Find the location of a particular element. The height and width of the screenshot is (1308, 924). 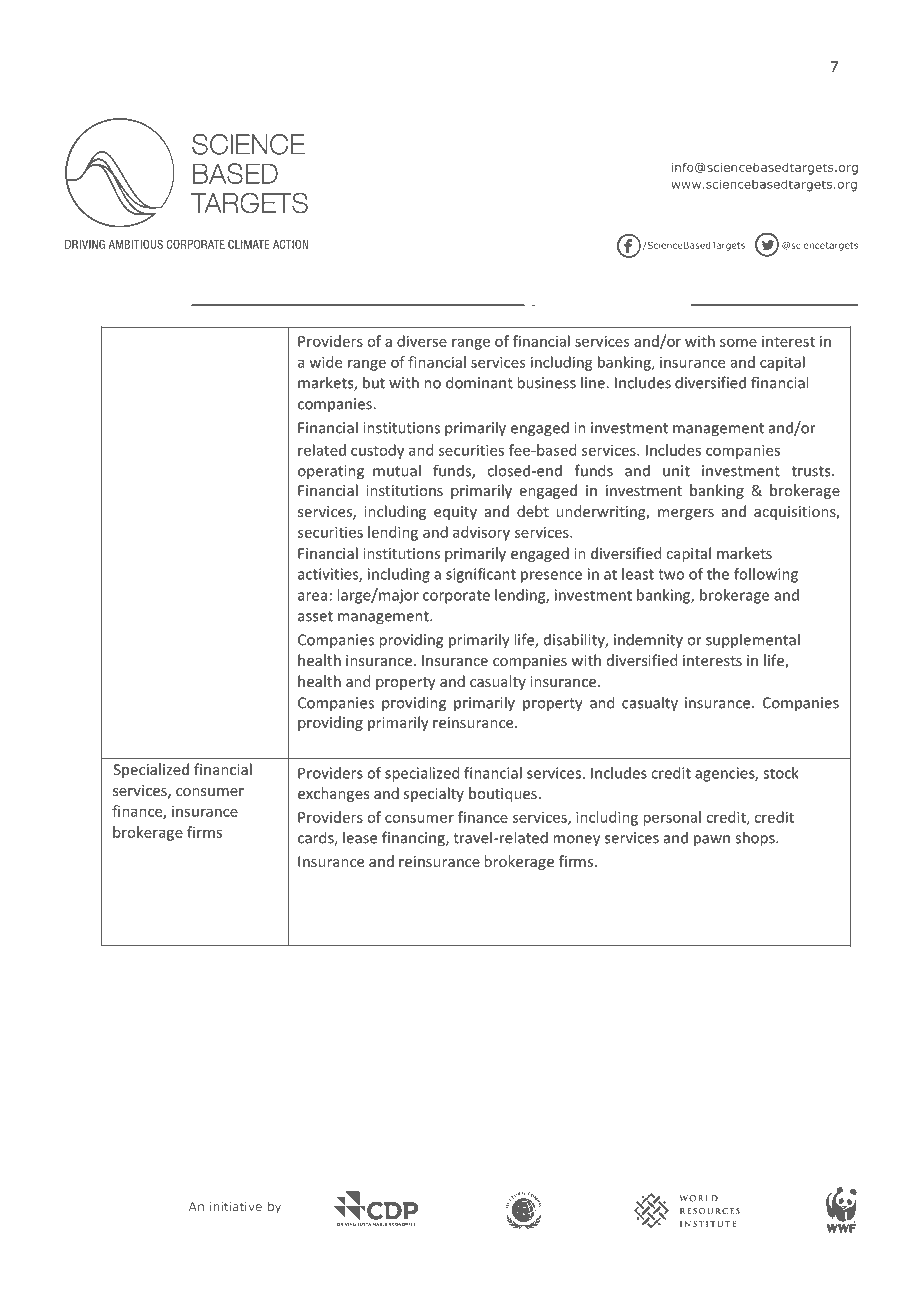

area is located at coordinates (312, 596).
